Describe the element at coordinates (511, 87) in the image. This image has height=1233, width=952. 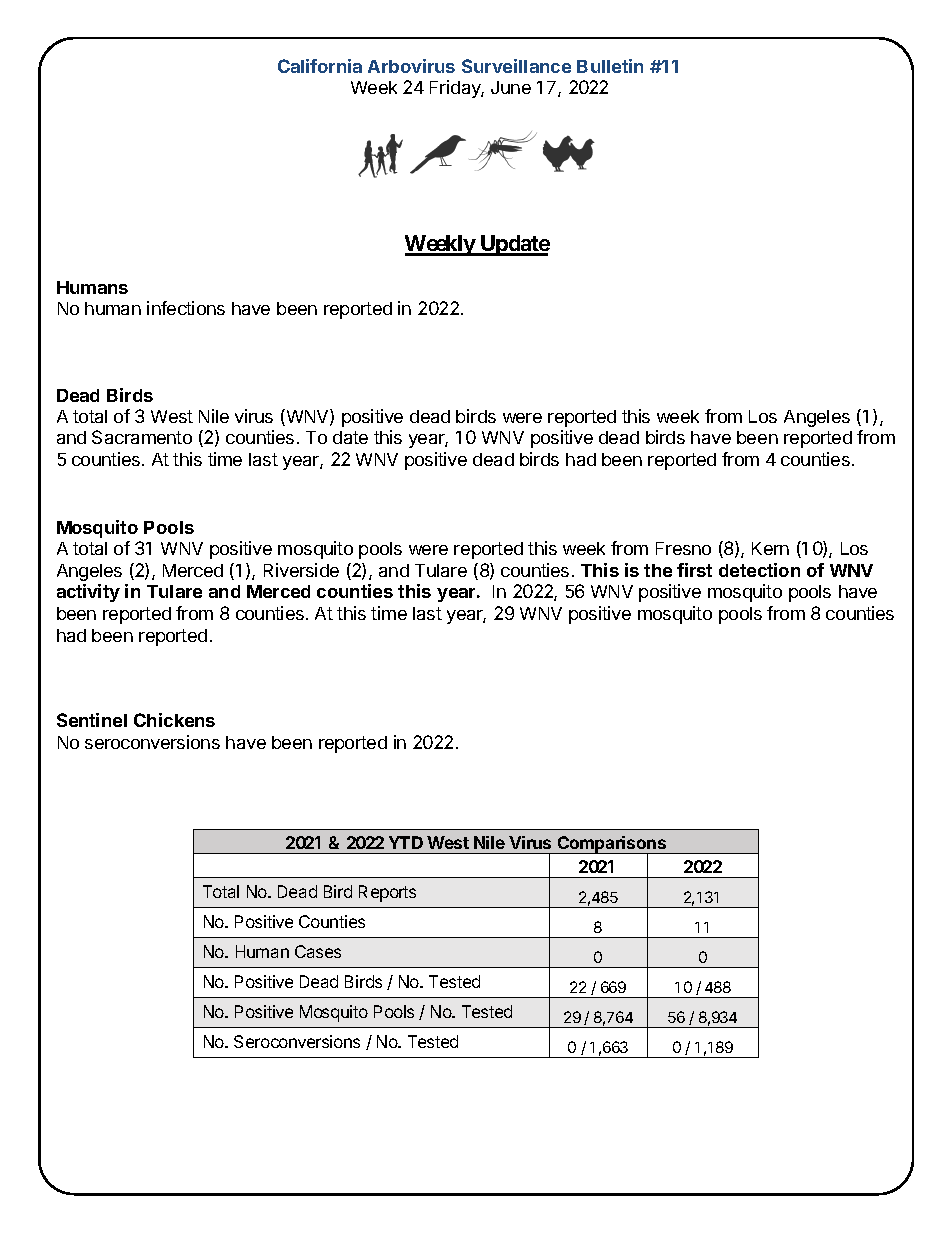
I see `June` at that location.
